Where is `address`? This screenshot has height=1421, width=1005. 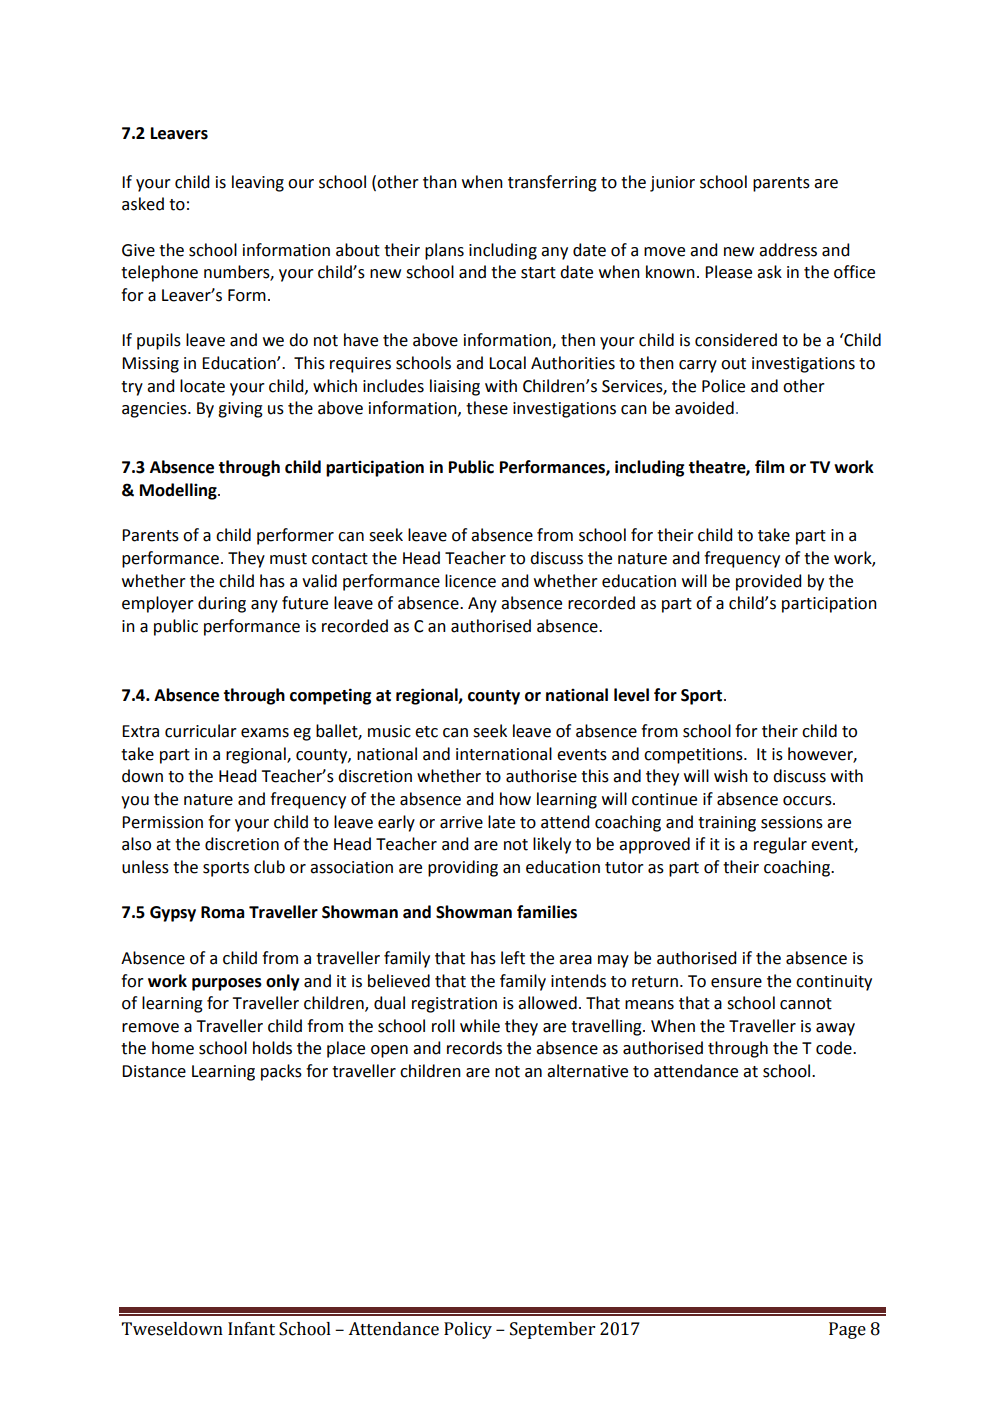
address is located at coordinates (788, 250).
